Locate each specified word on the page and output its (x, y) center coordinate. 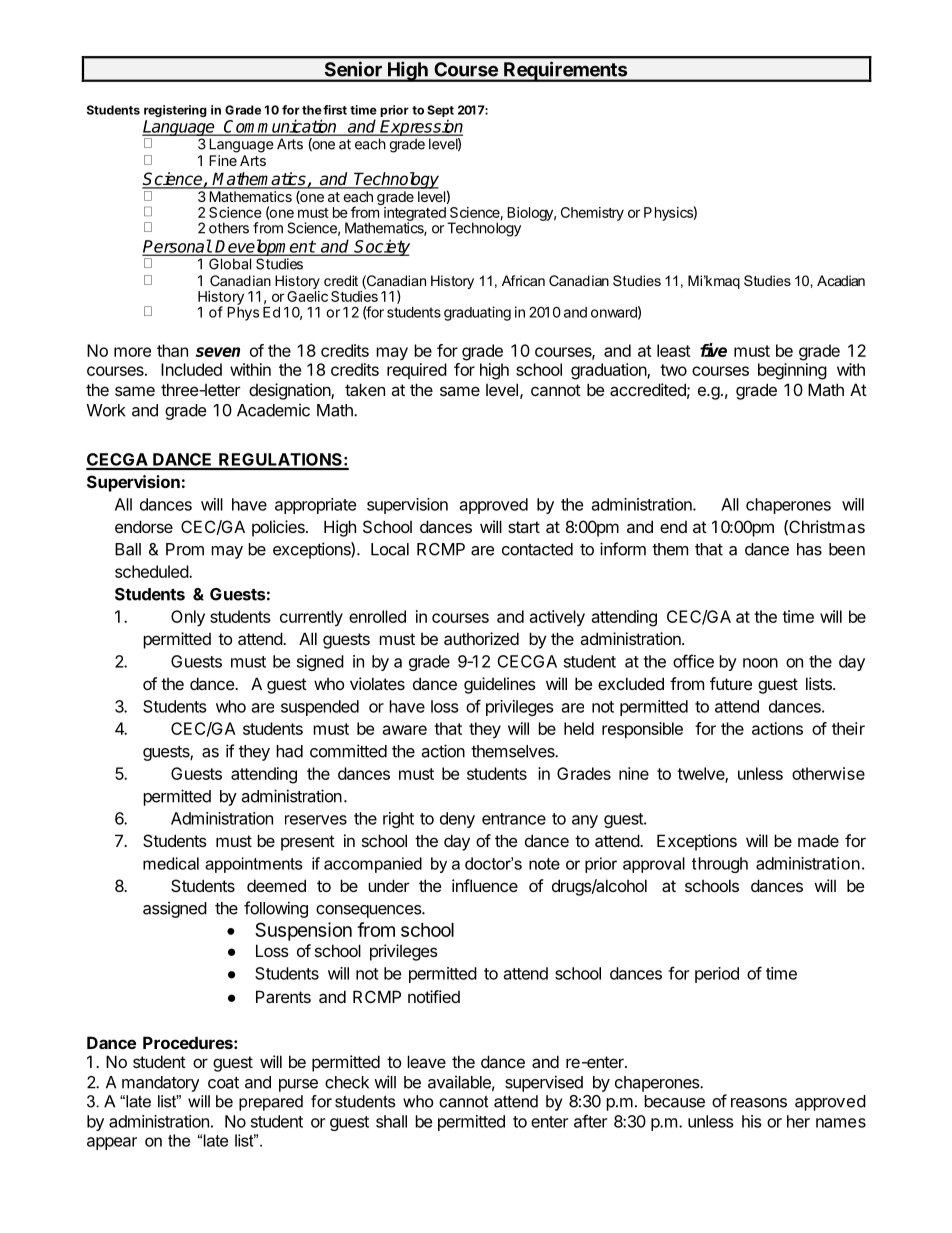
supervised (544, 1083)
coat (223, 1083)
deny (457, 820)
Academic (273, 410)
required (417, 371)
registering (175, 111)
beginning (792, 371)
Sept (440, 111)
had (289, 751)
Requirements (566, 71)
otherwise (828, 773)
